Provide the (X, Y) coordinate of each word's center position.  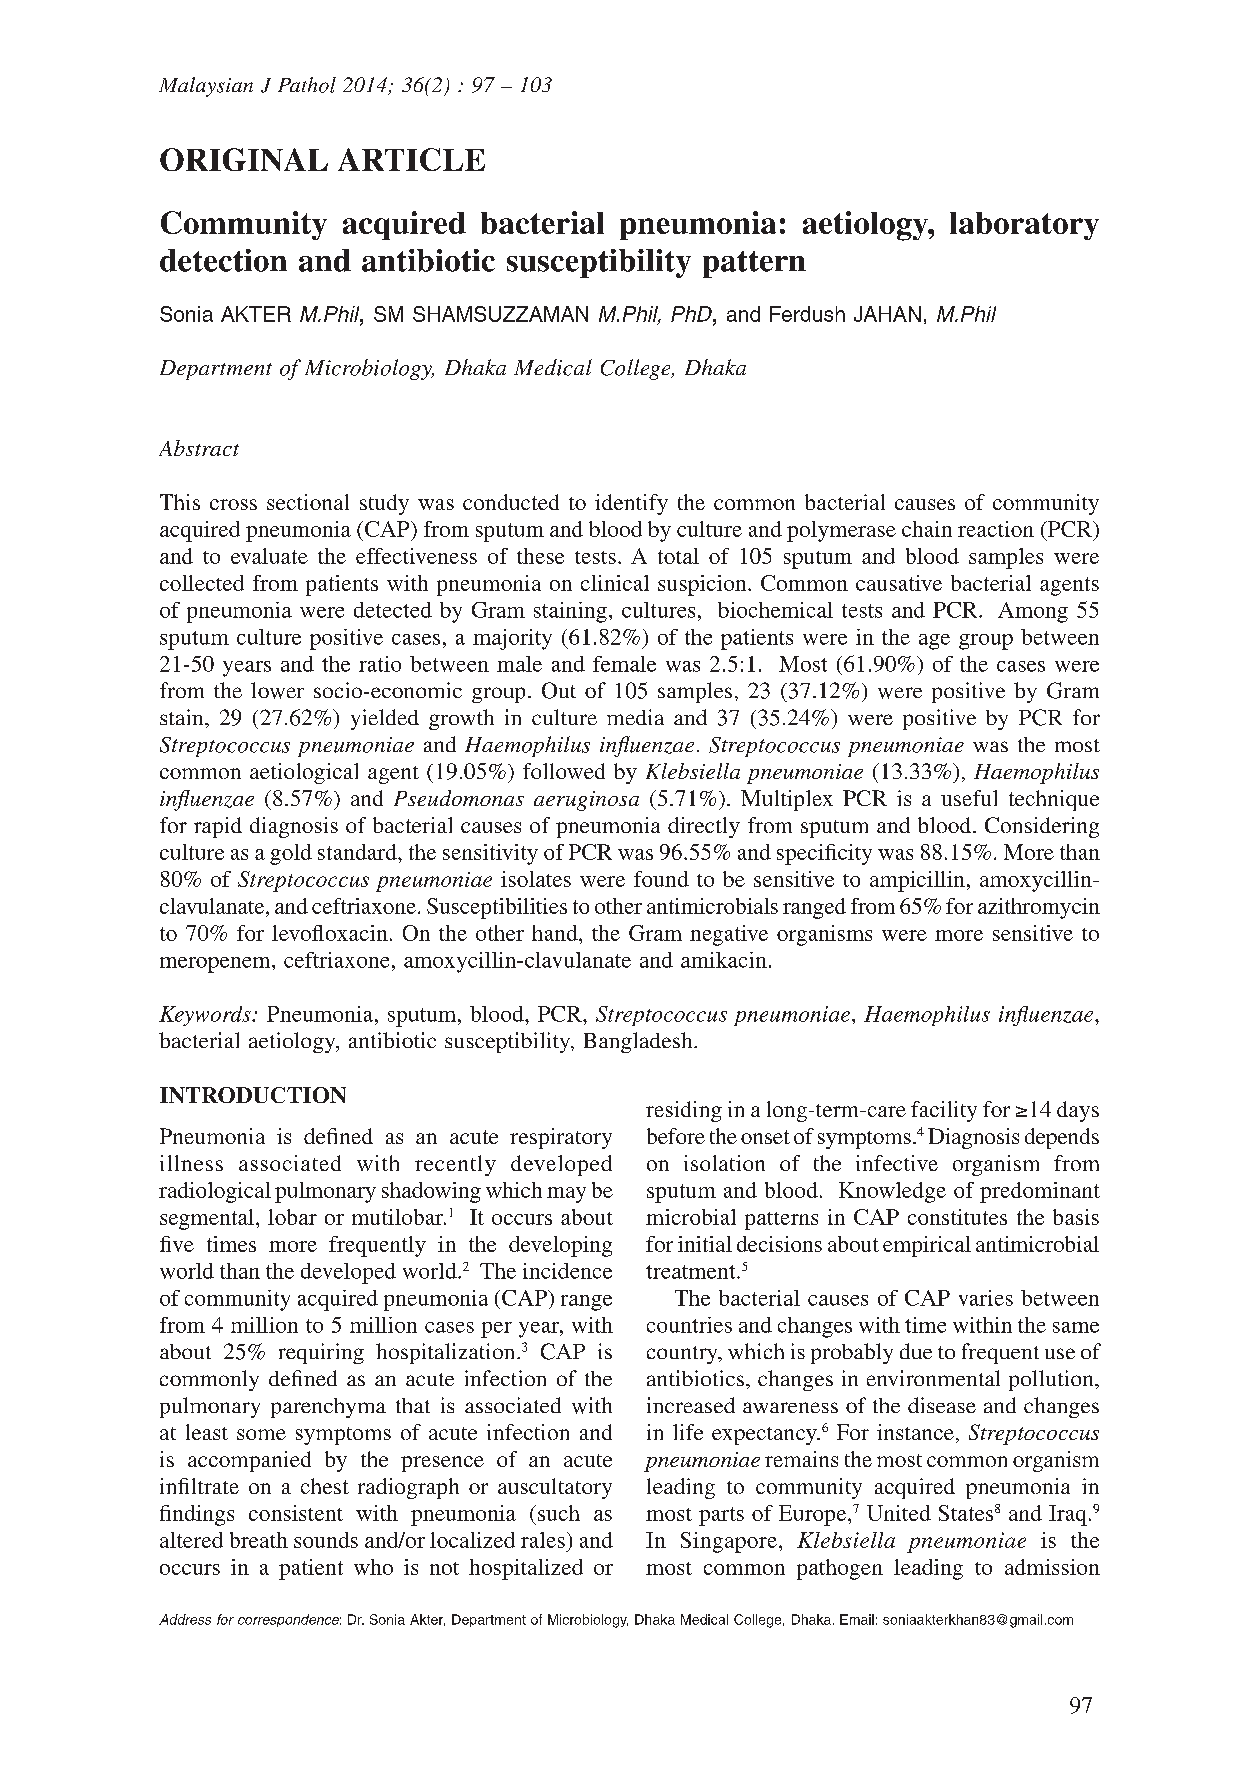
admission (1052, 1567)
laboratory (1024, 226)
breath (259, 1540)
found (661, 879)
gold (291, 854)
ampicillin (917, 881)
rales (543, 1540)
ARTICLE (411, 159)
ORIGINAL (244, 159)
